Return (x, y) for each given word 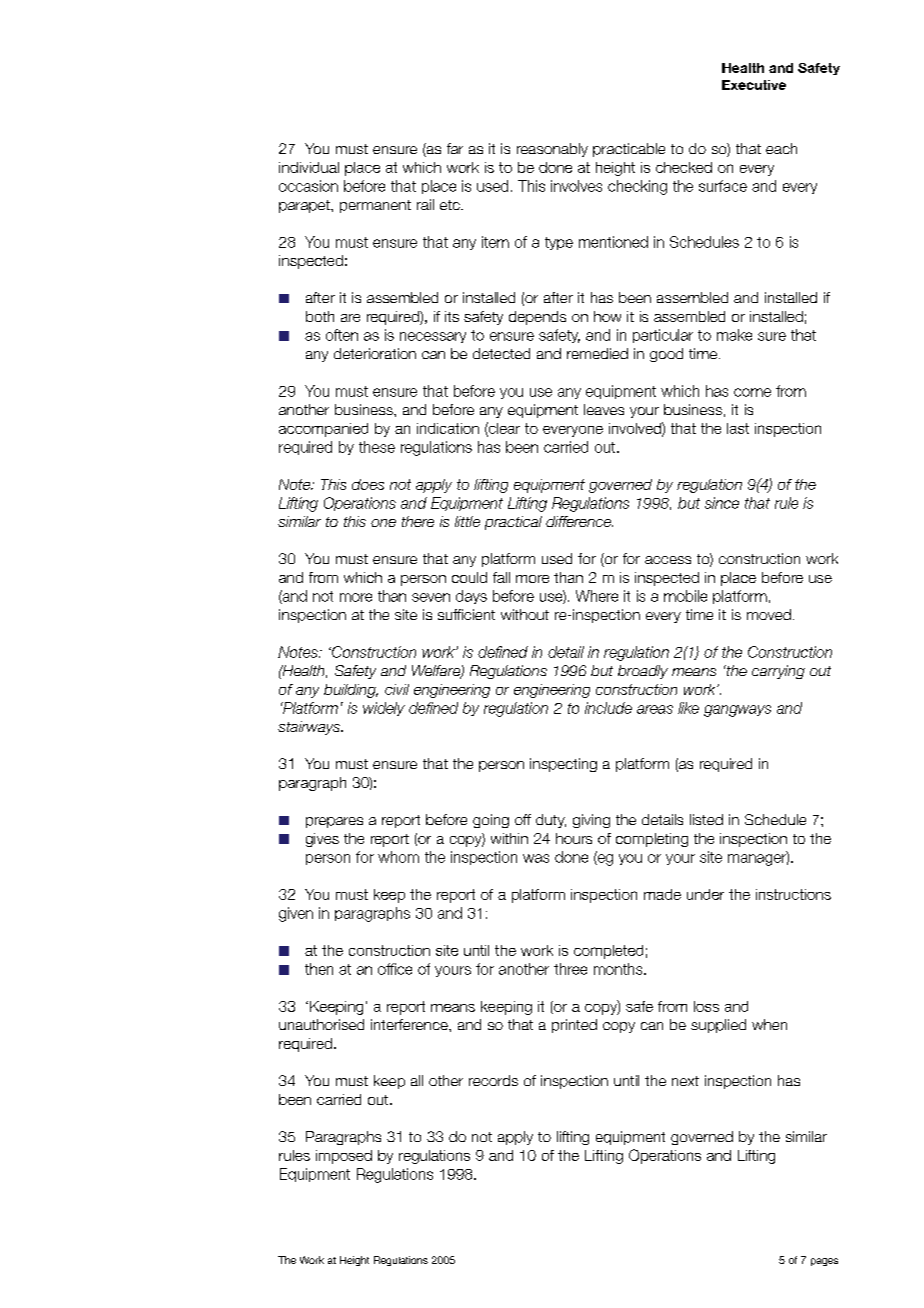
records (493, 1080)
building (351, 691)
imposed (344, 1157)
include (608, 708)
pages (824, 1262)
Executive (754, 85)
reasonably (552, 150)
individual (309, 167)
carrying (778, 672)
